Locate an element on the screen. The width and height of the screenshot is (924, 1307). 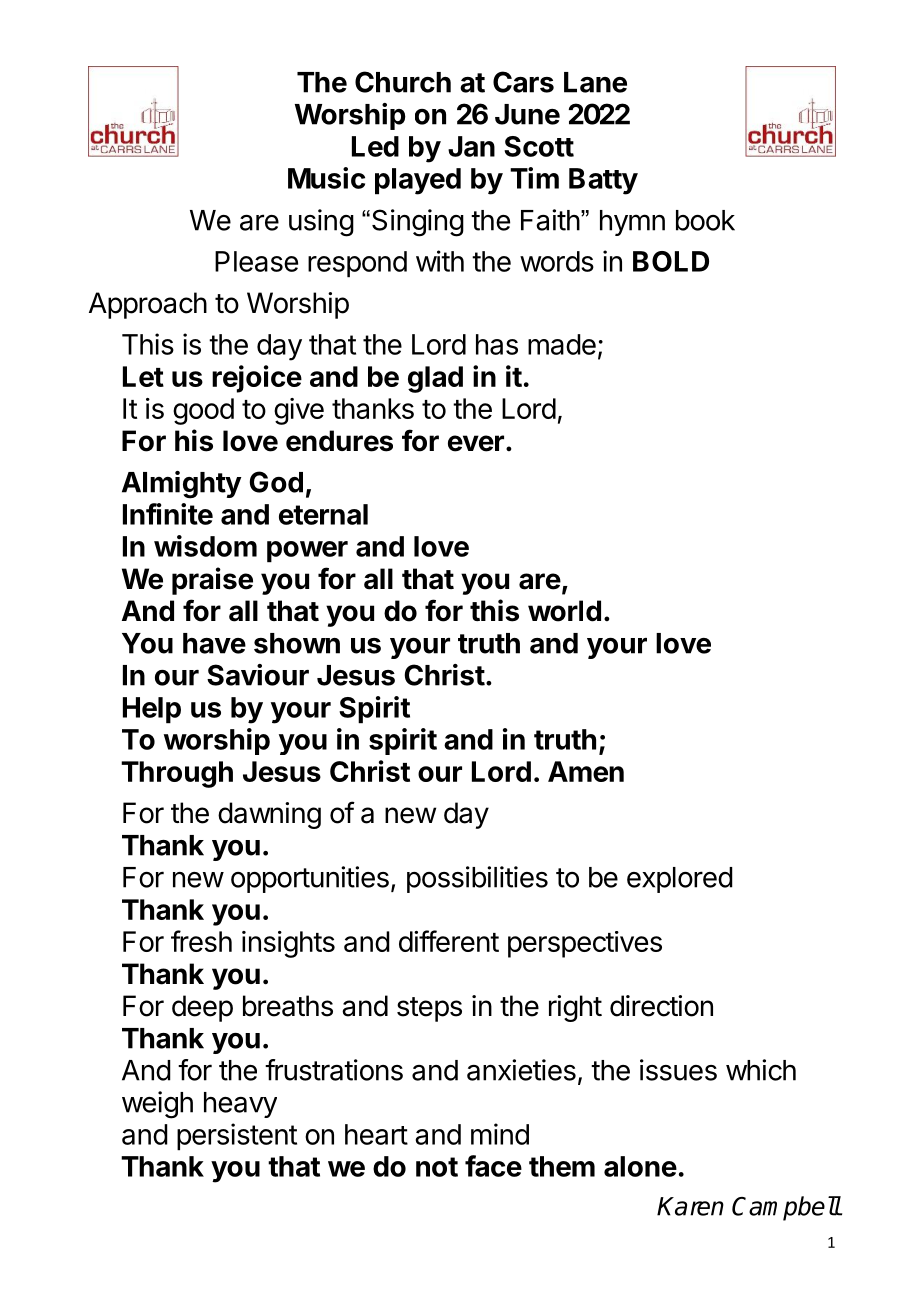
persistent is located at coordinates (237, 1137).
